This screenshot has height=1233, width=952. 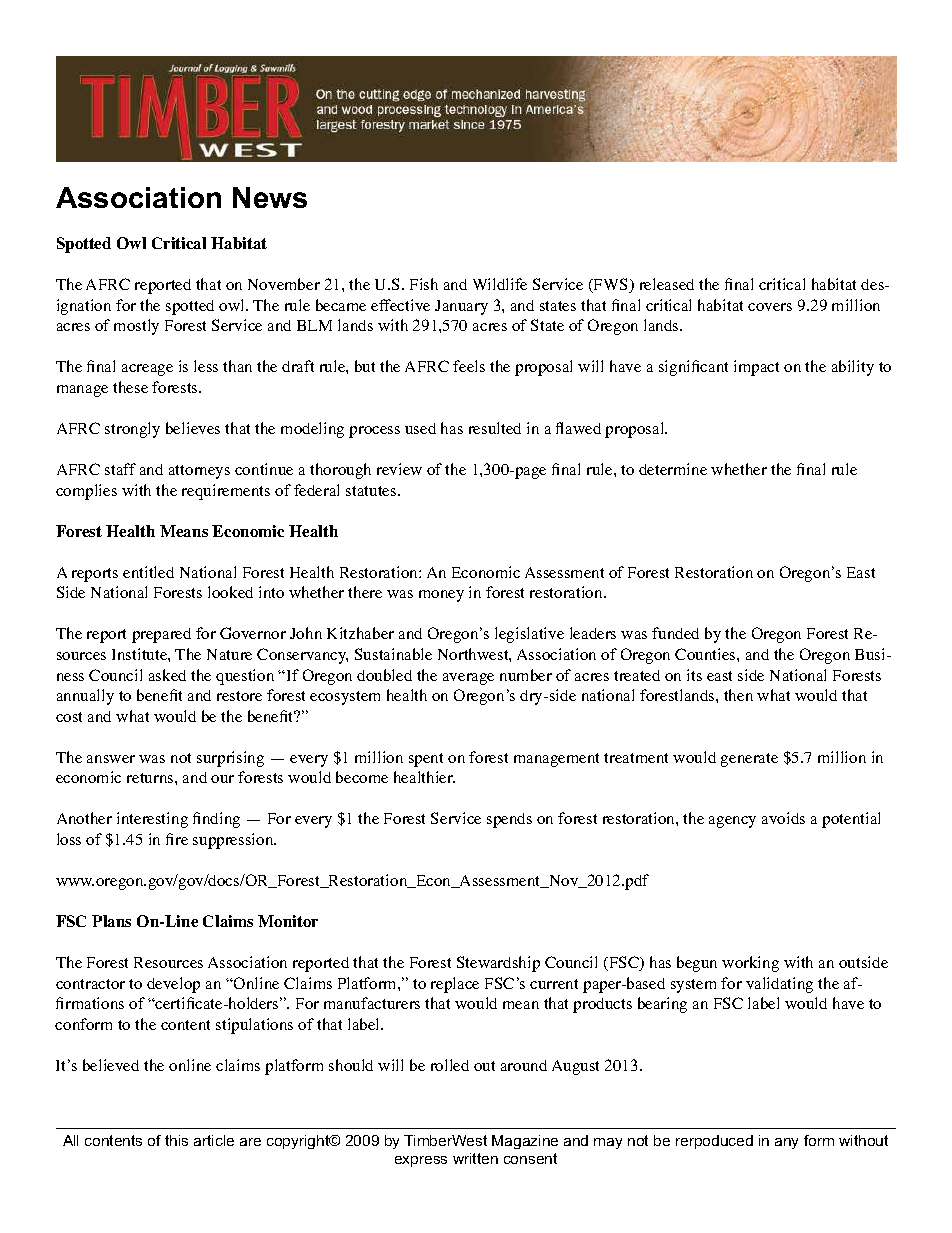 What do you see at coordinates (738, 695) in the screenshot?
I see `then` at bounding box center [738, 695].
